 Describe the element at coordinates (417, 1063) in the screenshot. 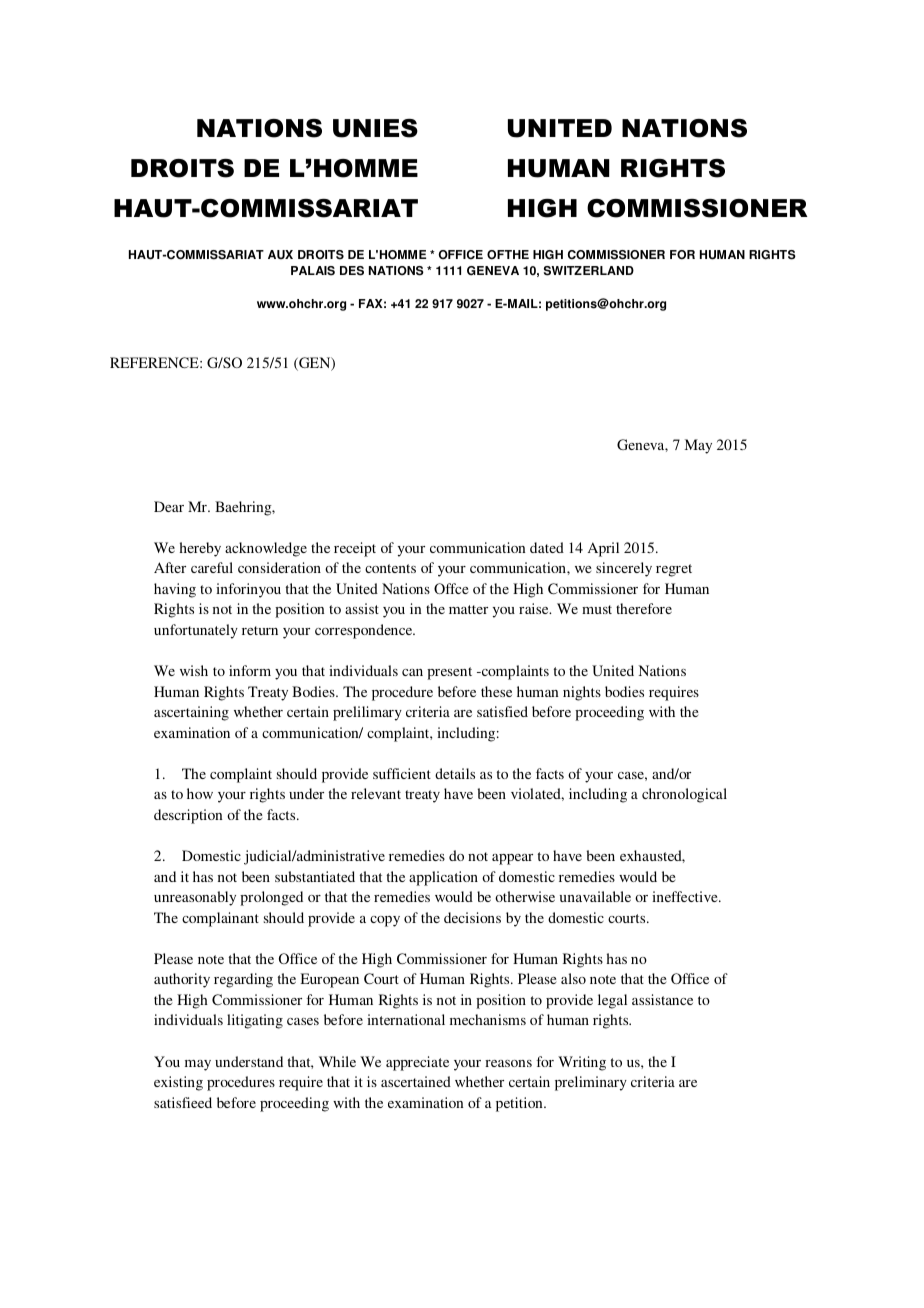

I see `appreciate` at that location.
